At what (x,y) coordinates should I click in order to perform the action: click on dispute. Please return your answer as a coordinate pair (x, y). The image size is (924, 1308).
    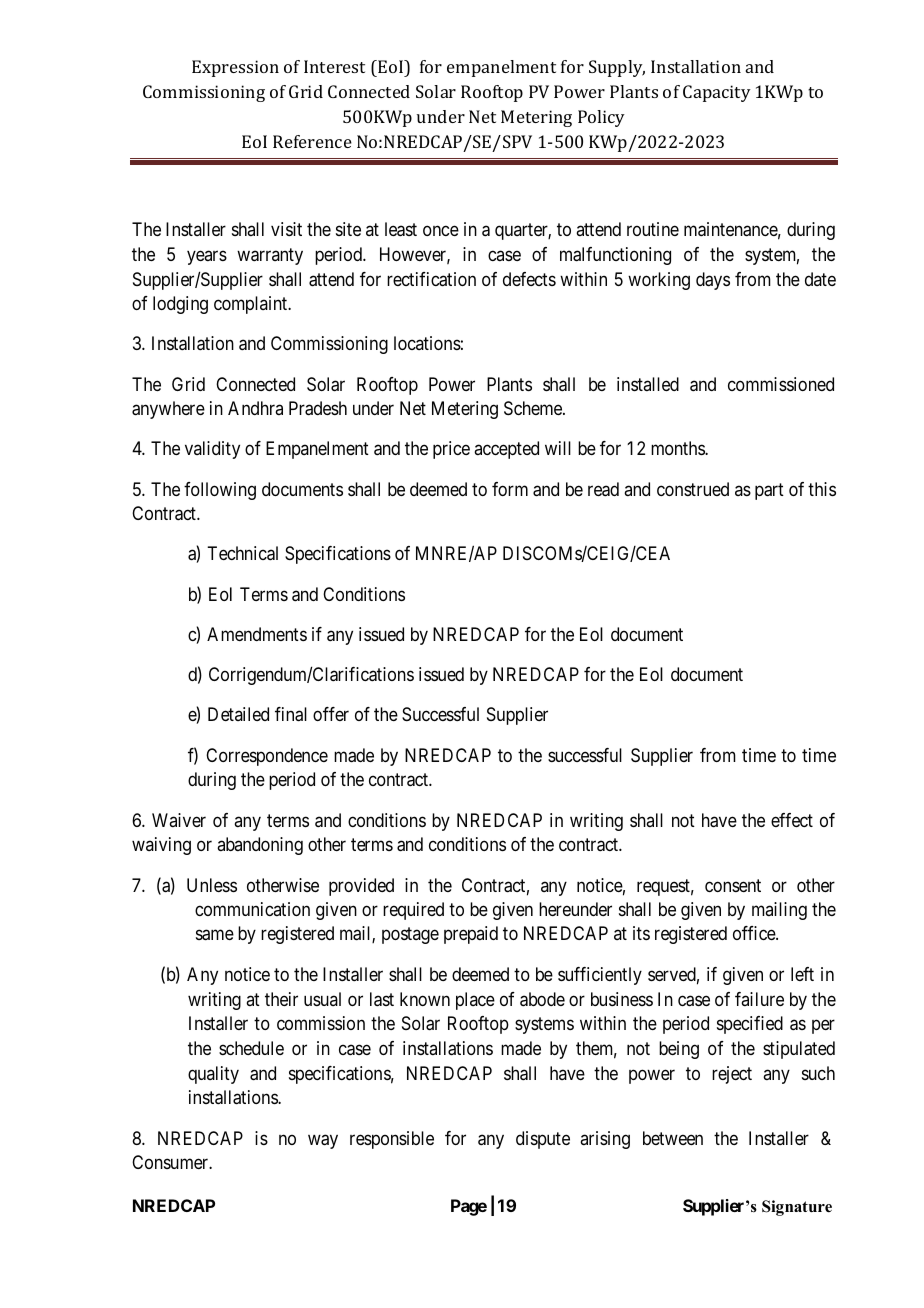
    Looking at the image, I should click on (543, 1140).
